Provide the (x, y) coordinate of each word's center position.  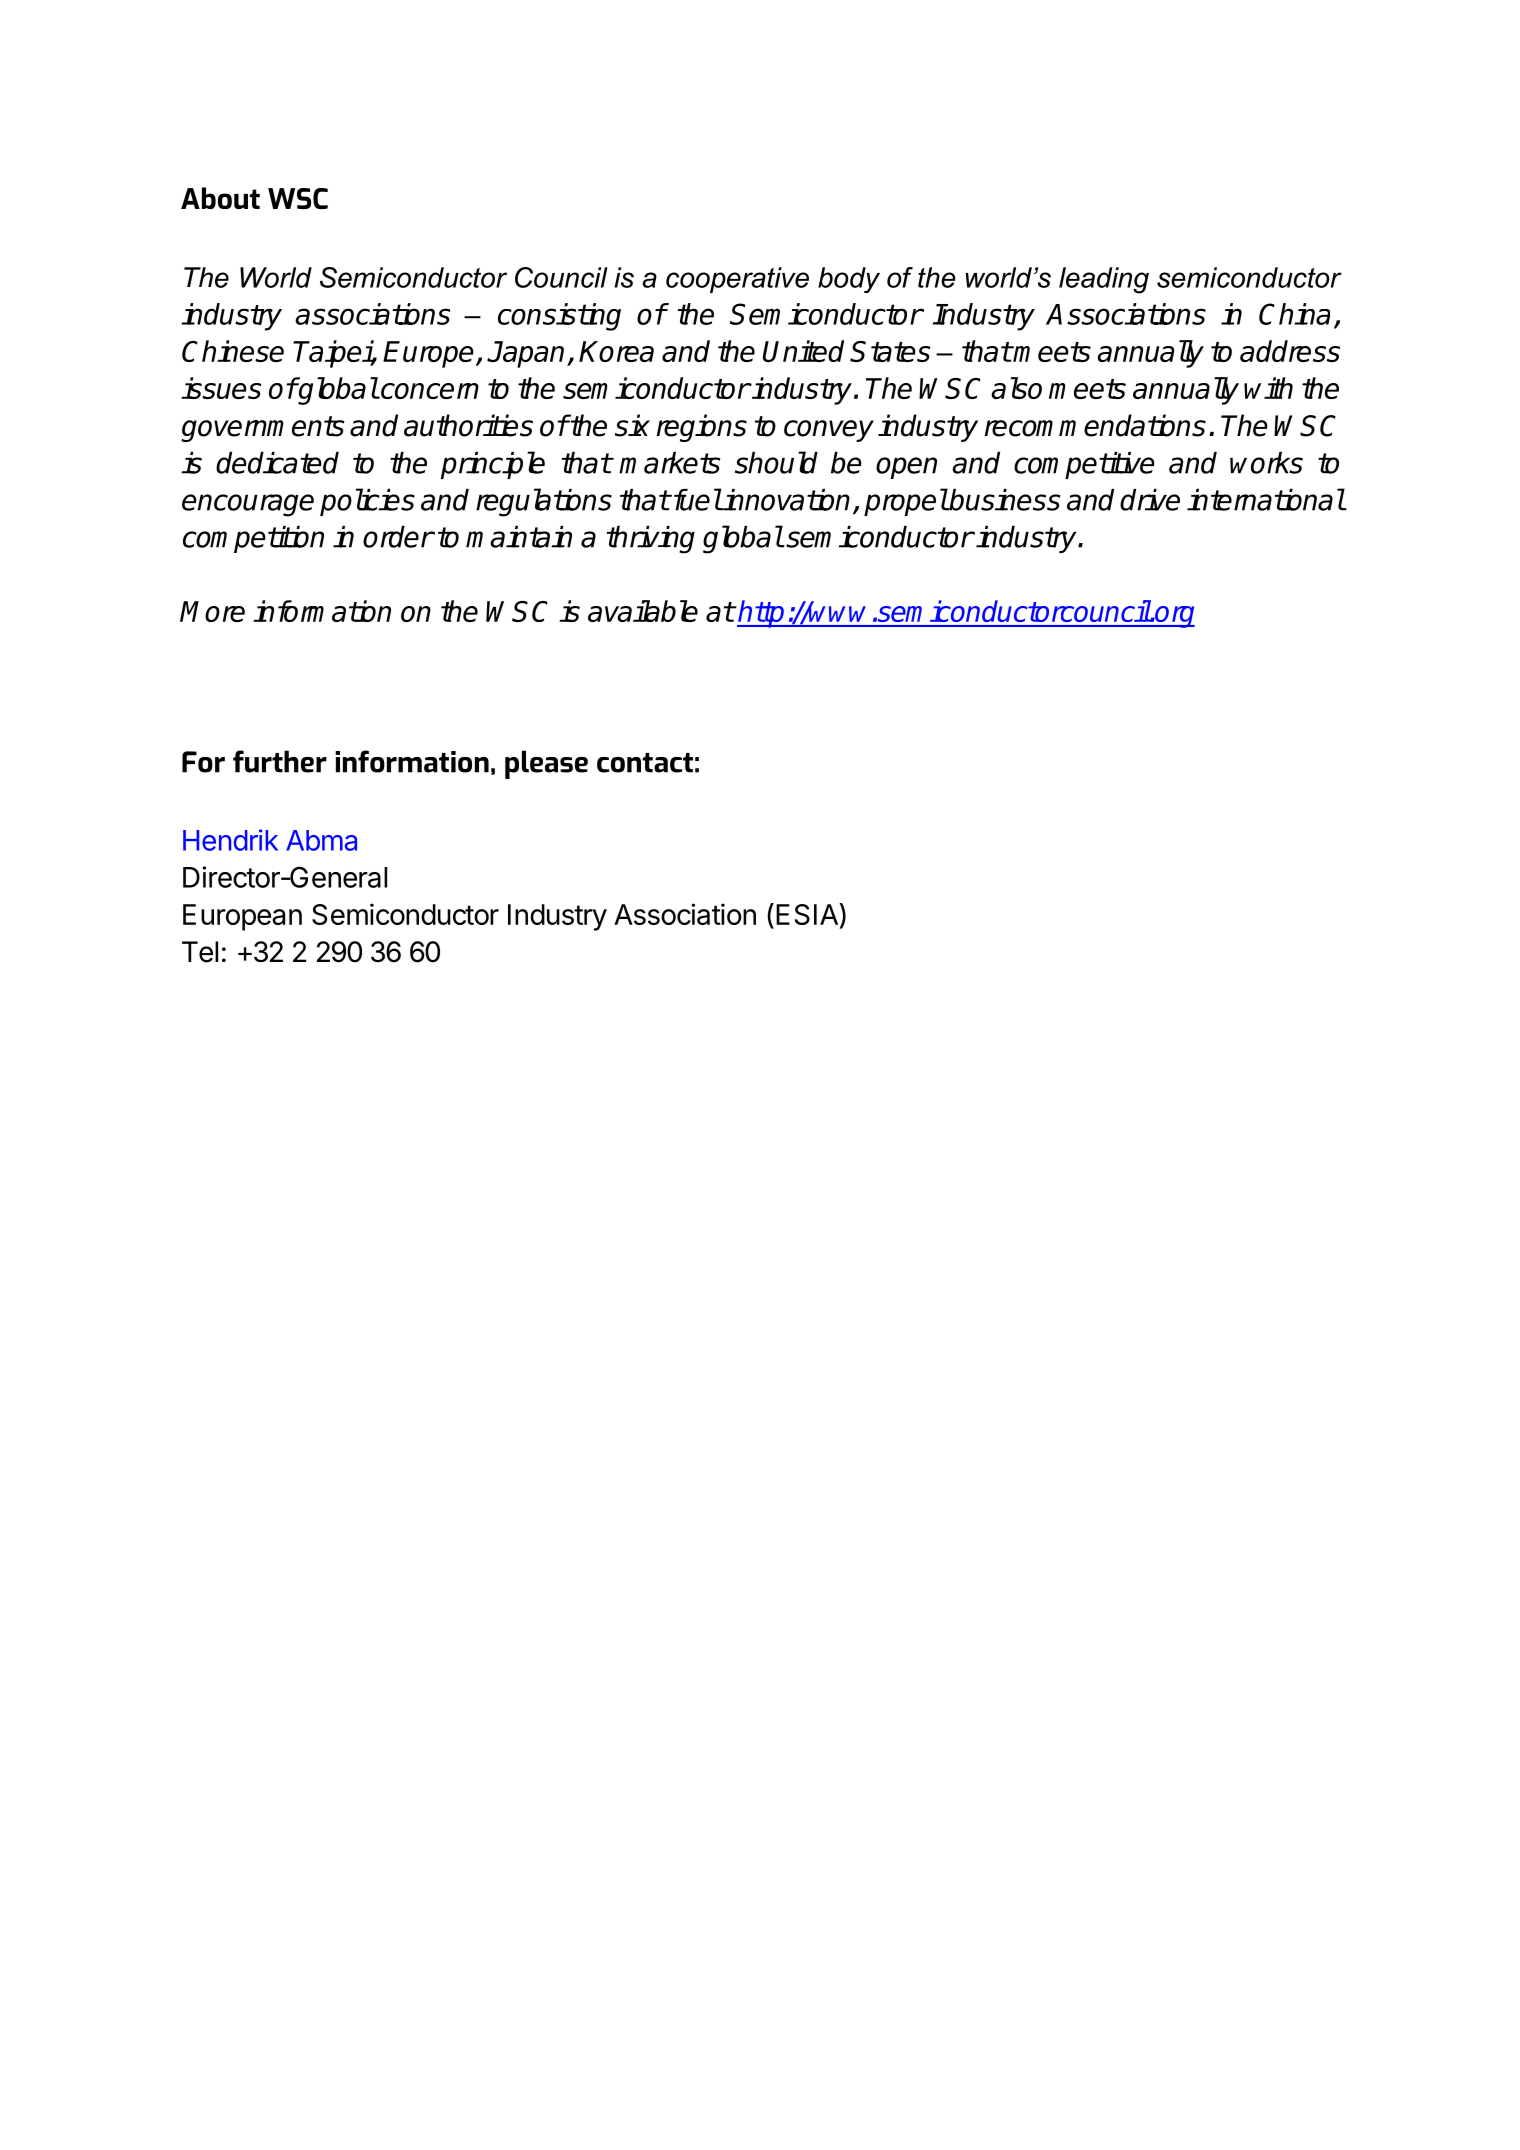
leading (1104, 280)
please (546, 764)
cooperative (737, 280)
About (220, 198)
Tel (200, 952)
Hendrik (230, 840)
